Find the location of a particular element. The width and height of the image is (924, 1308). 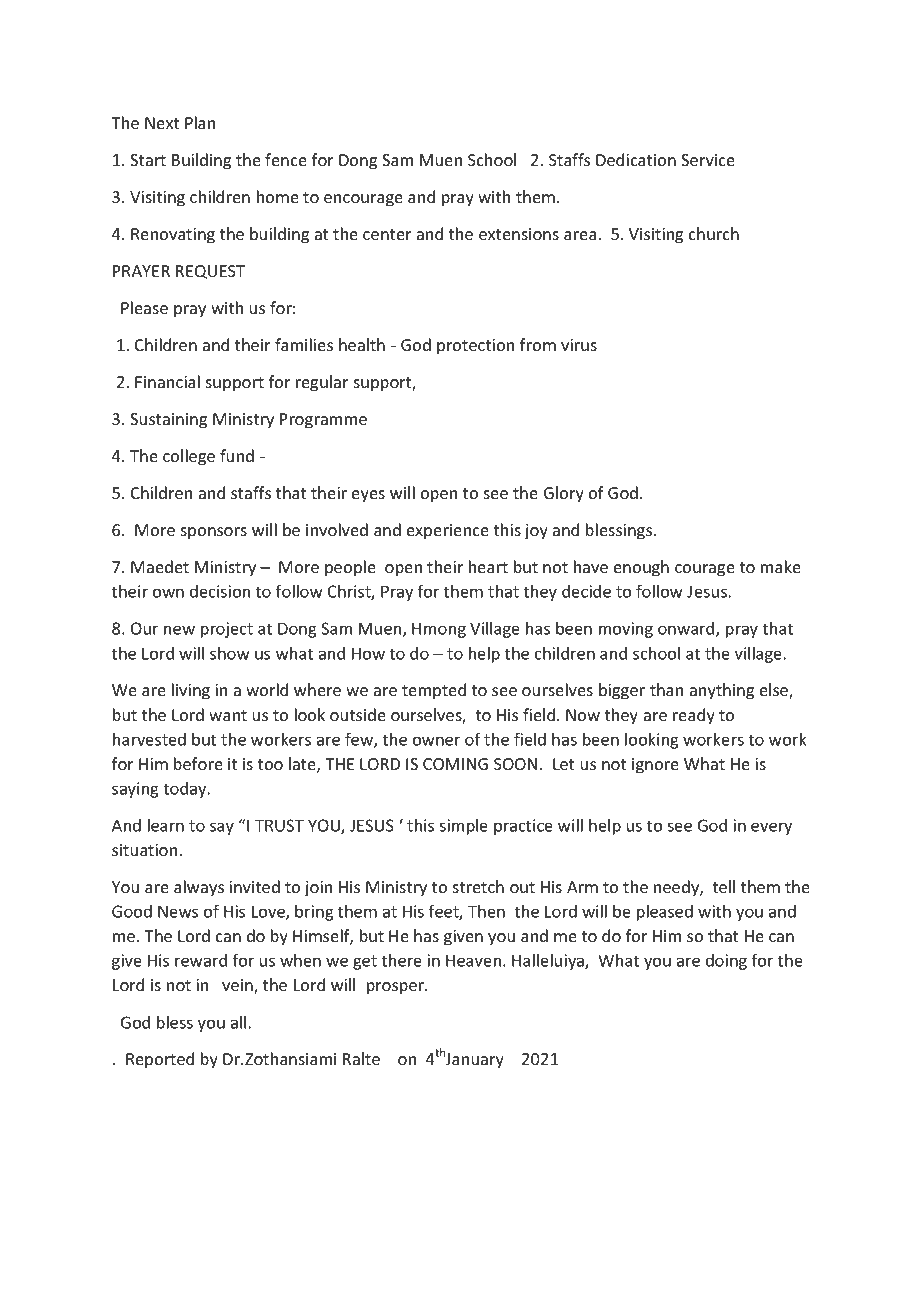

heart is located at coordinates (488, 566).
